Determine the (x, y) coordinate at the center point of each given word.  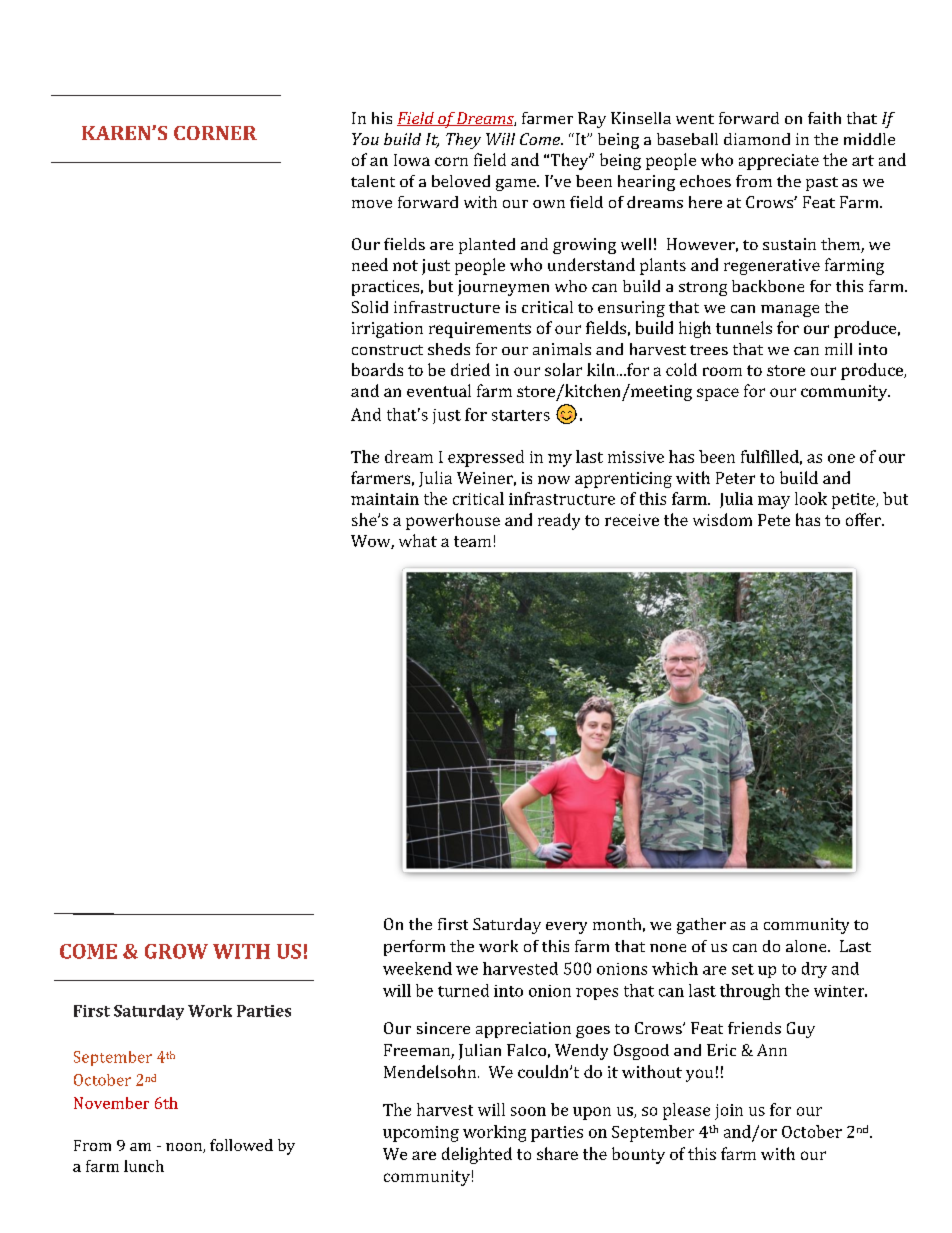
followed (241, 1145)
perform (414, 948)
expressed (486, 458)
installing (681, 738)
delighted (477, 1155)
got (749, 693)
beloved (461, 181)
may (774, 502)
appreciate (779, 162)
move (372, 204)
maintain (385, 499)
